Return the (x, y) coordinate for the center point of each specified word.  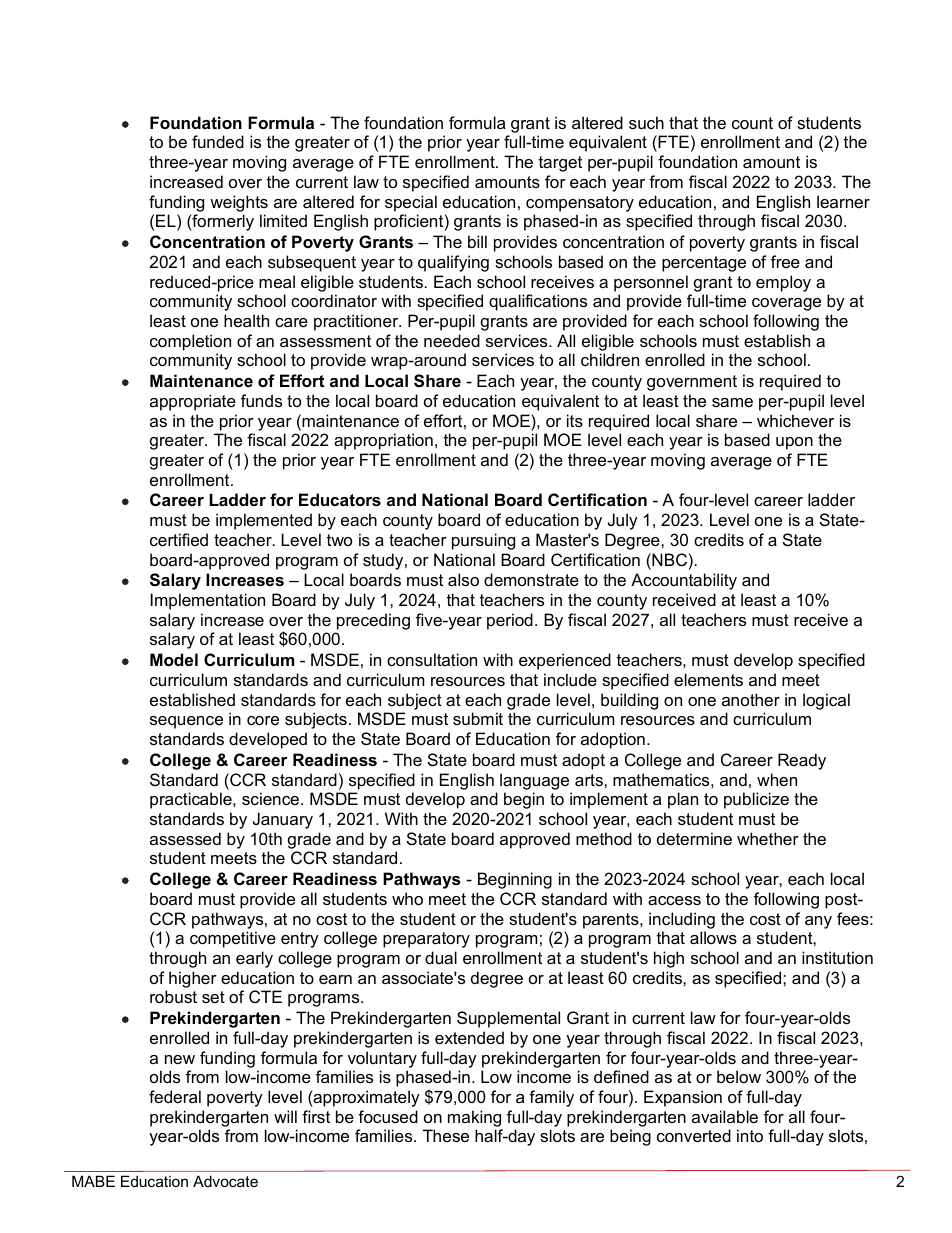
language (534, 781)
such (646, 122)
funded (218, 141)
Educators (340, 499)
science (270, 798)
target (560, 164)
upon (794, 443)
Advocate (225, 1181)
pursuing (483, 541)
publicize (756, 800)
